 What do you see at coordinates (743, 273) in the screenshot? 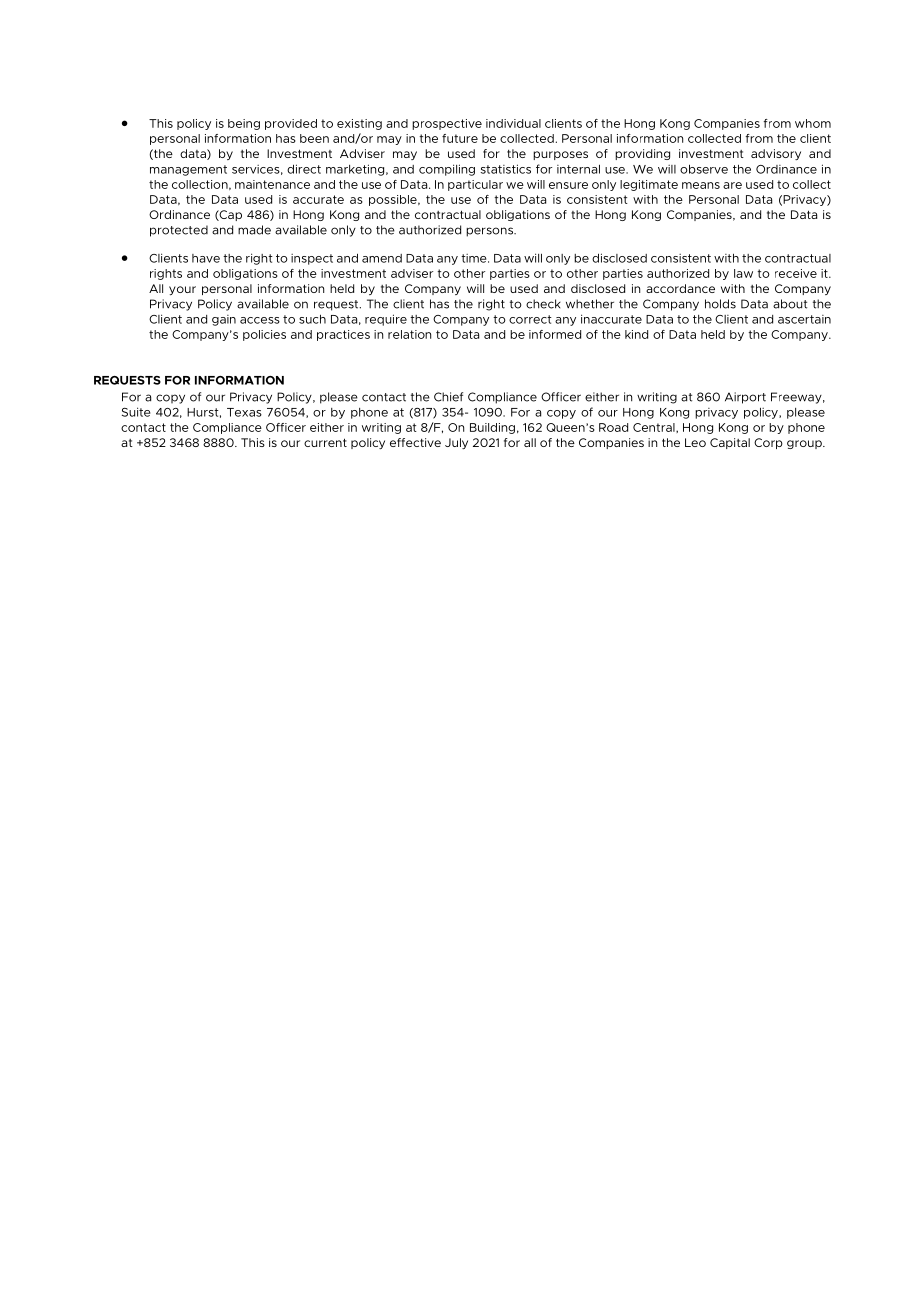
I see `law` at bounding box center [743, 273].
